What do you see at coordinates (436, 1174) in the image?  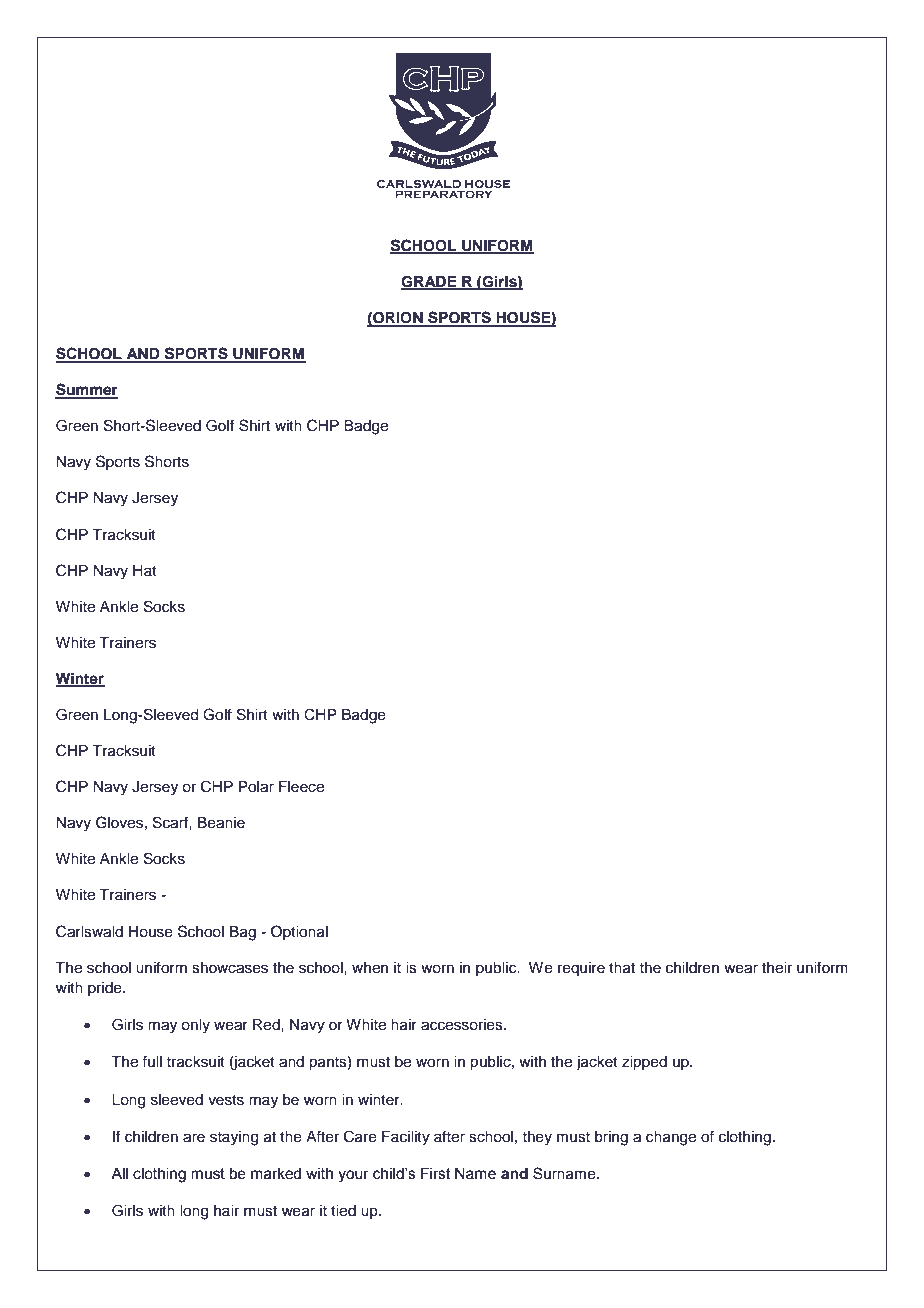 I see `First` at bounding box center [436, 1174].
